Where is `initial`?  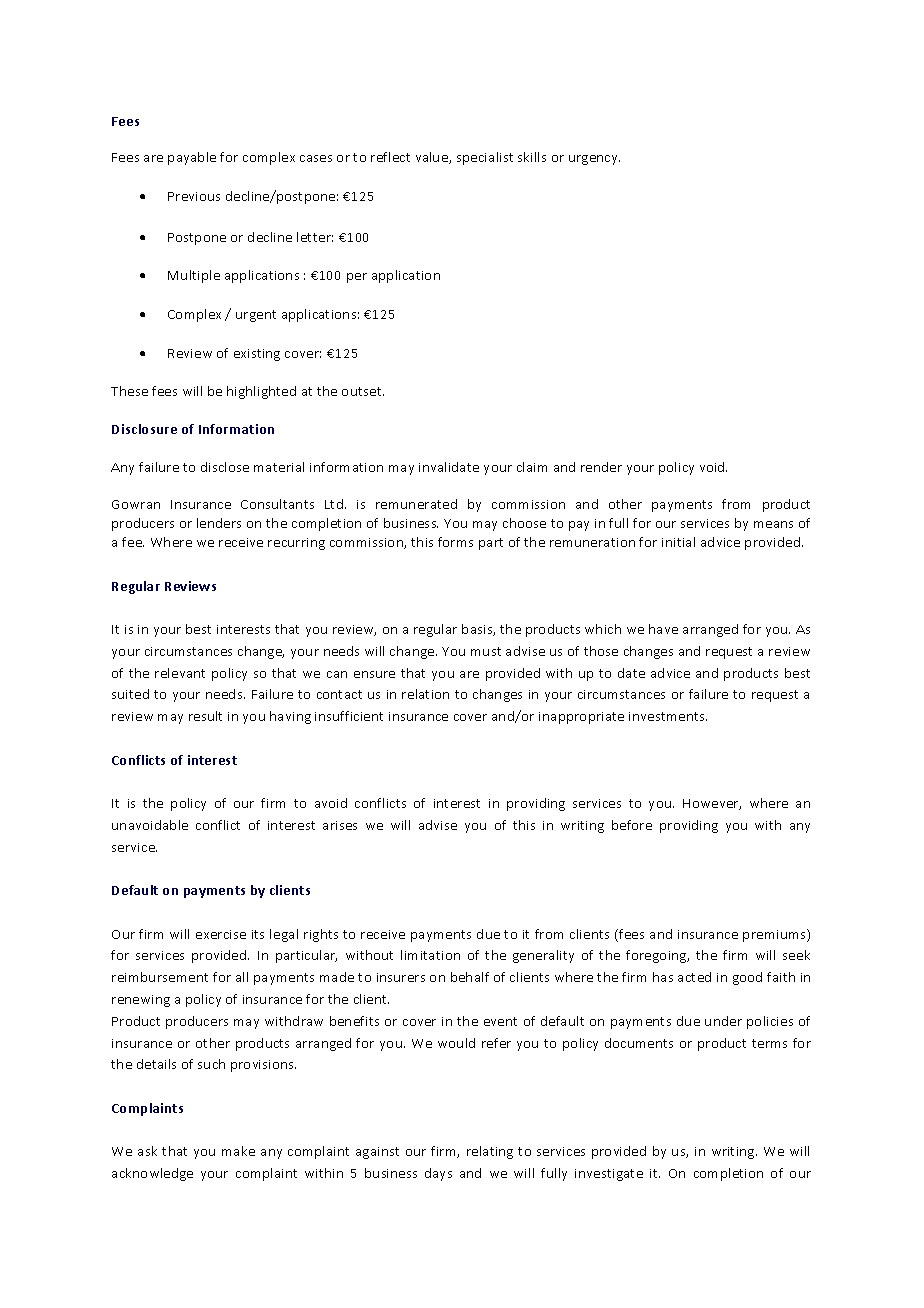 initial is located at coordinates (678, 542).
